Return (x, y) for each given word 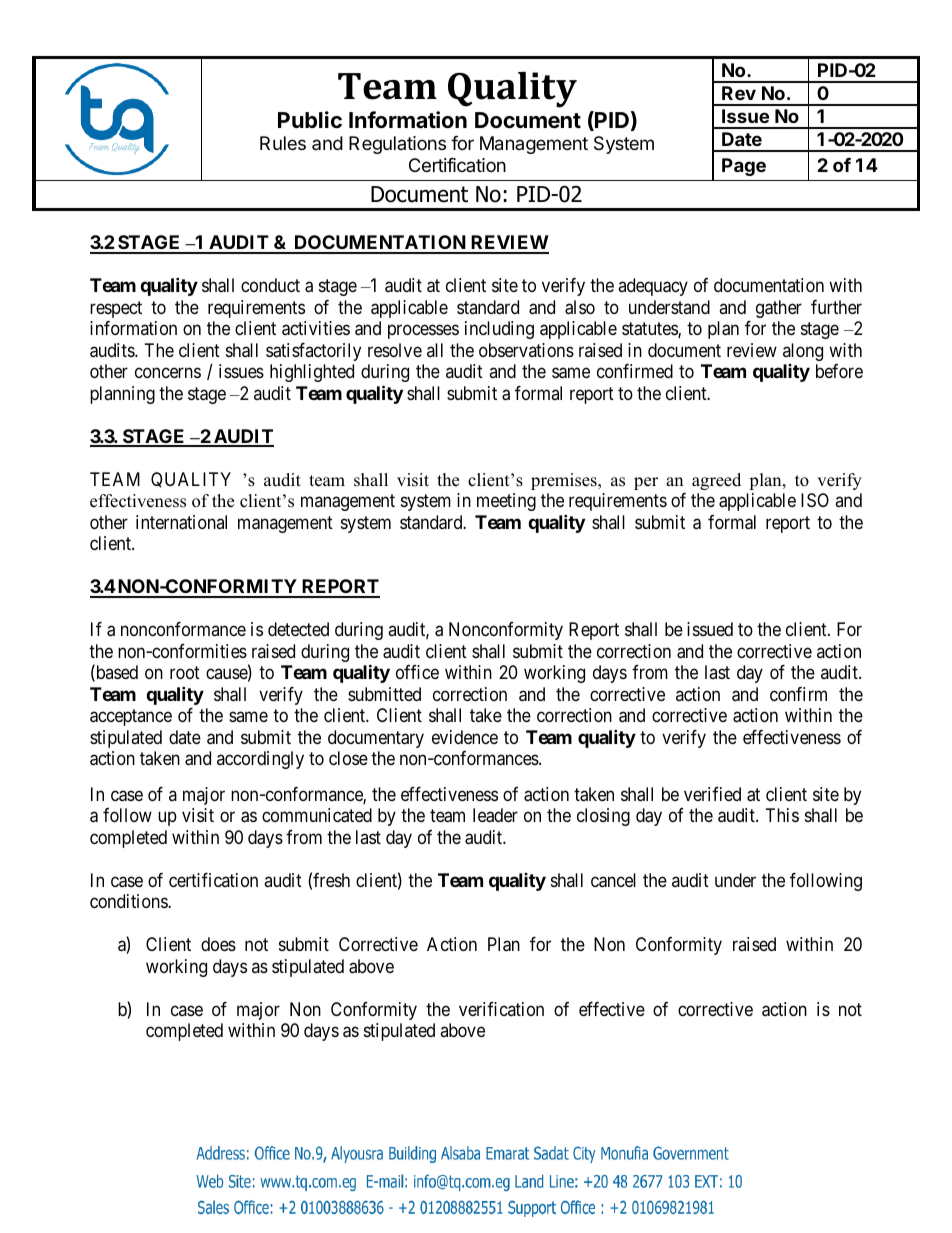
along (803, 352)
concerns (168, 373)
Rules (283, 143)
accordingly (260, 760)
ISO (815, 500)
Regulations (397, 145)
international (181, 522)
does (218, 944)
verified (712, 794)
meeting (506, 502)
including (499, 330)
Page (744, 167)
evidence (465, 737)
